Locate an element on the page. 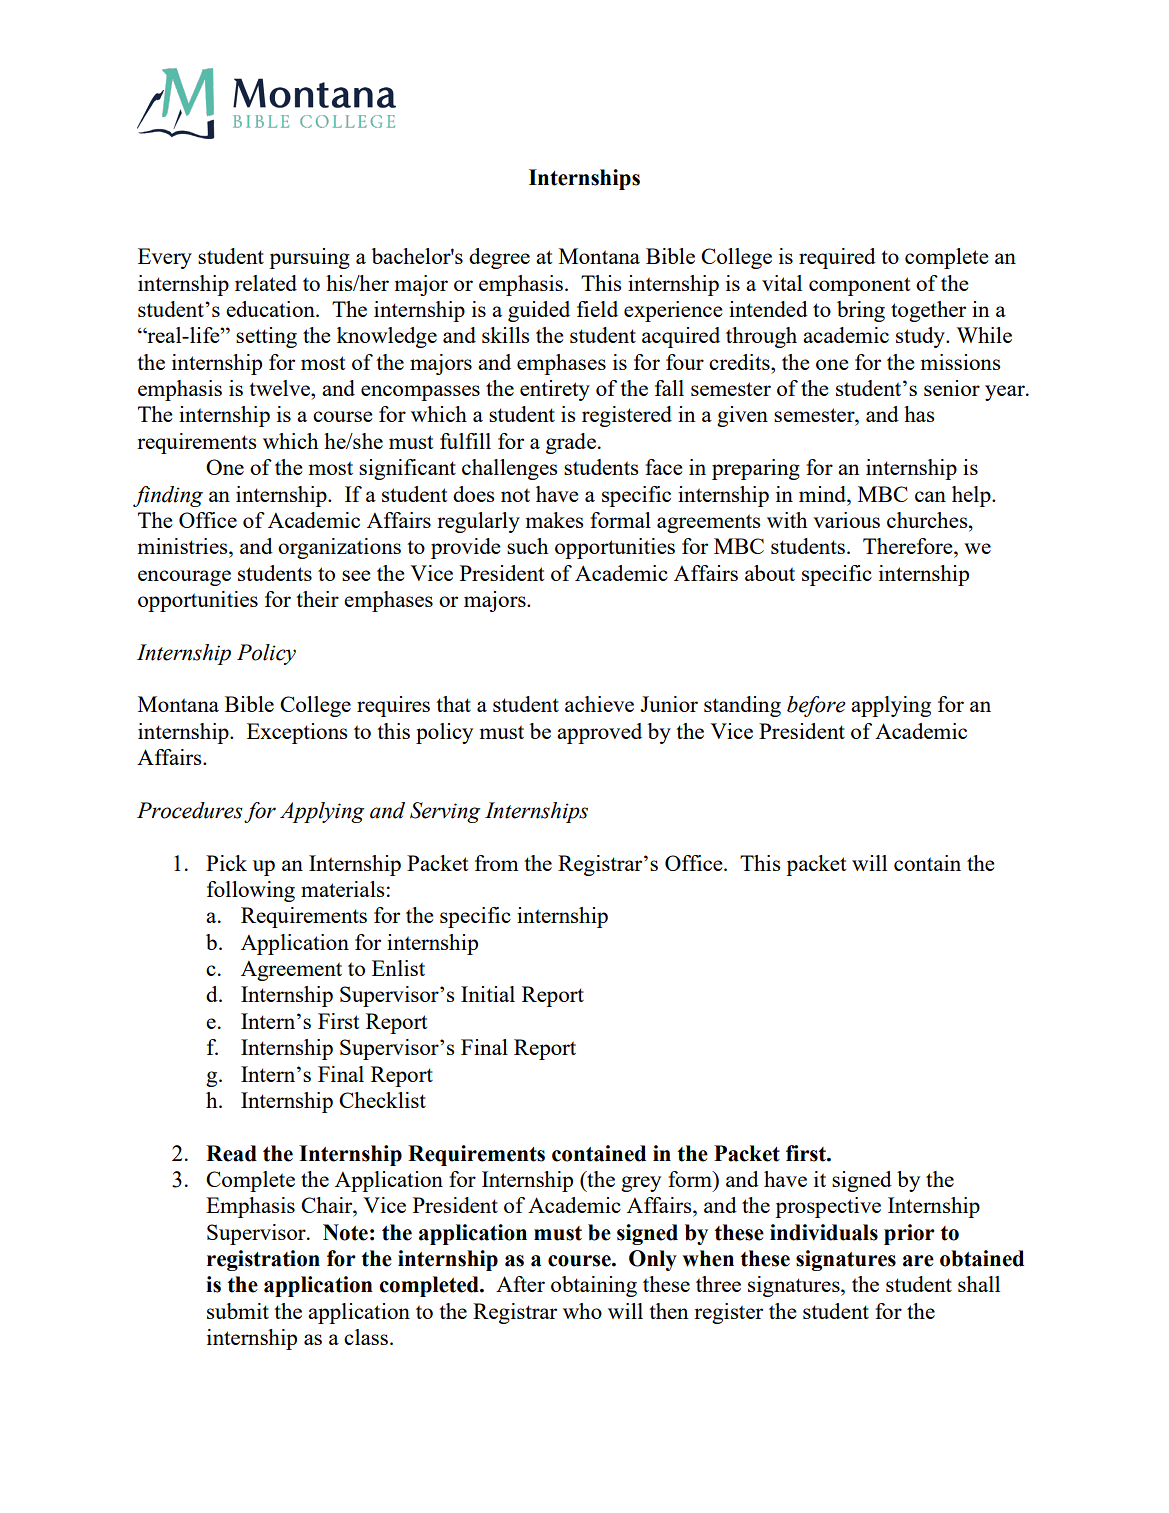  achieve is located at coordinates (599, 704).
